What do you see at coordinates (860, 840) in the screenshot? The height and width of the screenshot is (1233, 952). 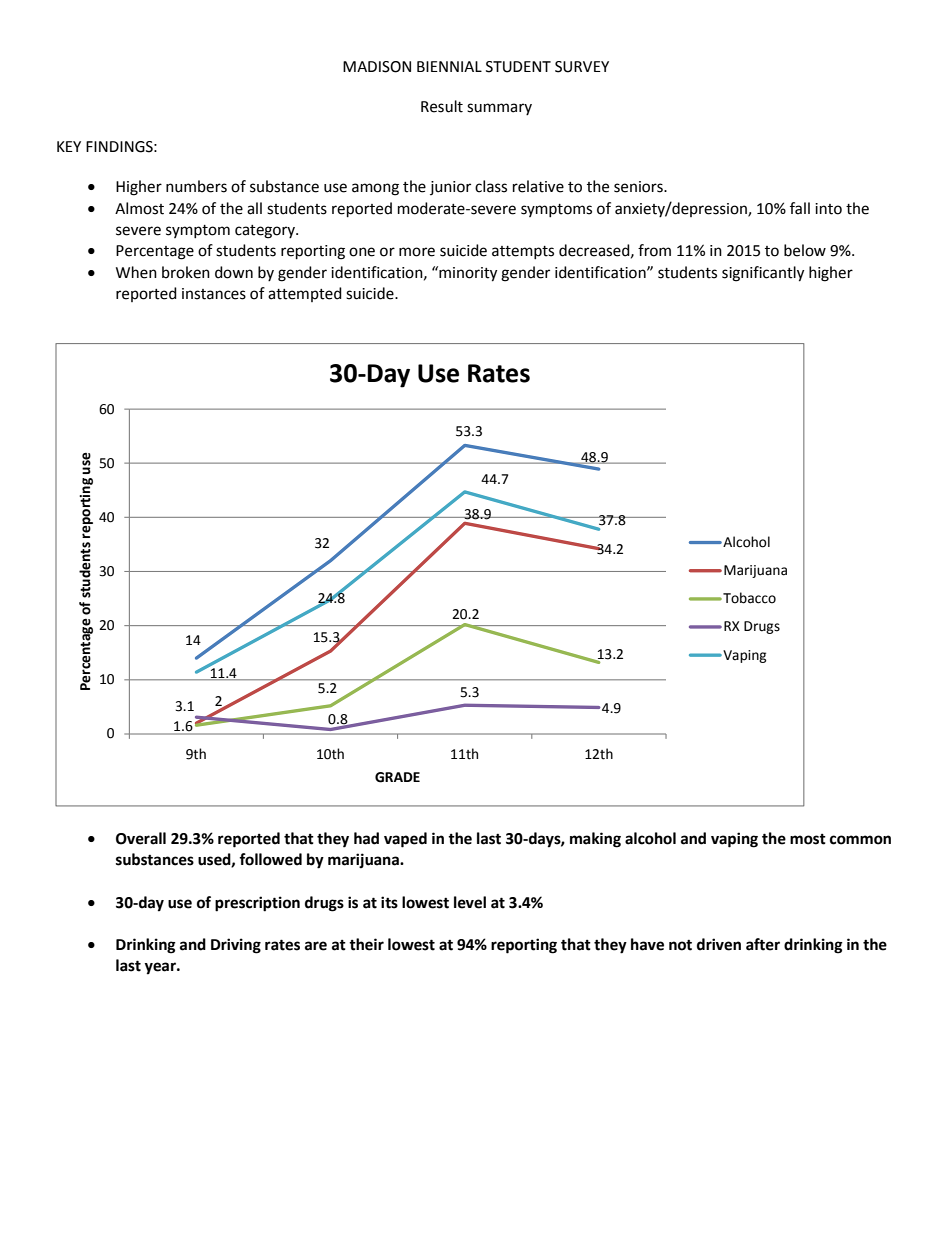 I see `common` at bounding box center [860, 840].
